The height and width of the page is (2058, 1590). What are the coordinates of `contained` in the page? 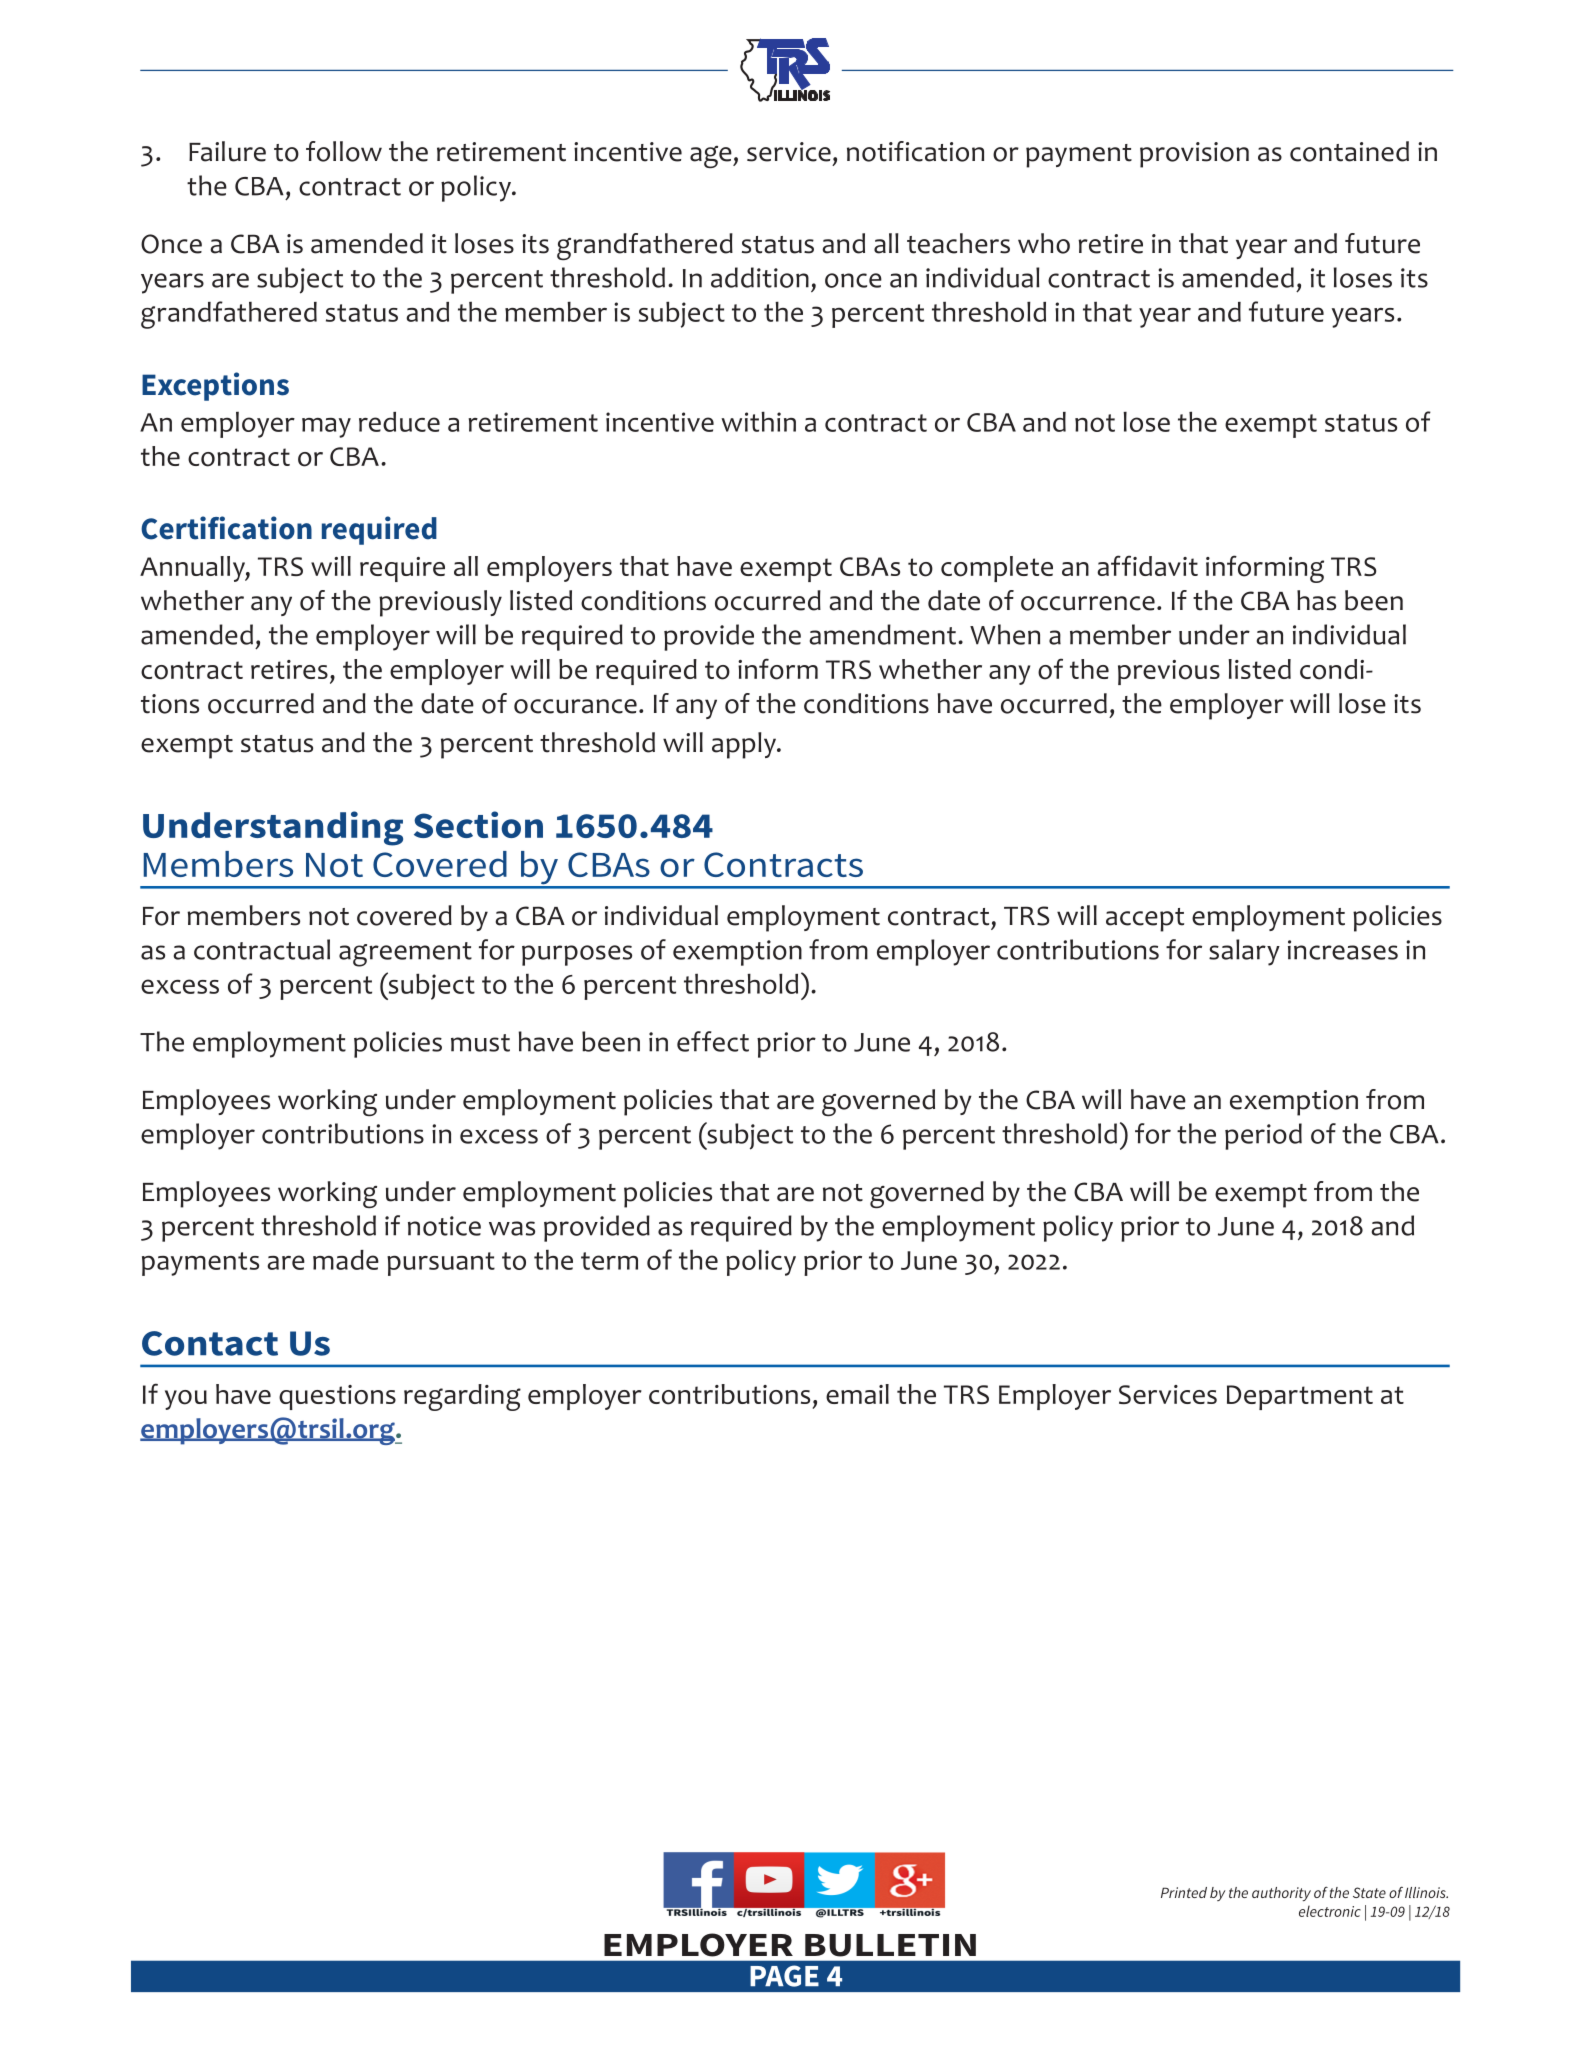 It's located at (1349, 151).
